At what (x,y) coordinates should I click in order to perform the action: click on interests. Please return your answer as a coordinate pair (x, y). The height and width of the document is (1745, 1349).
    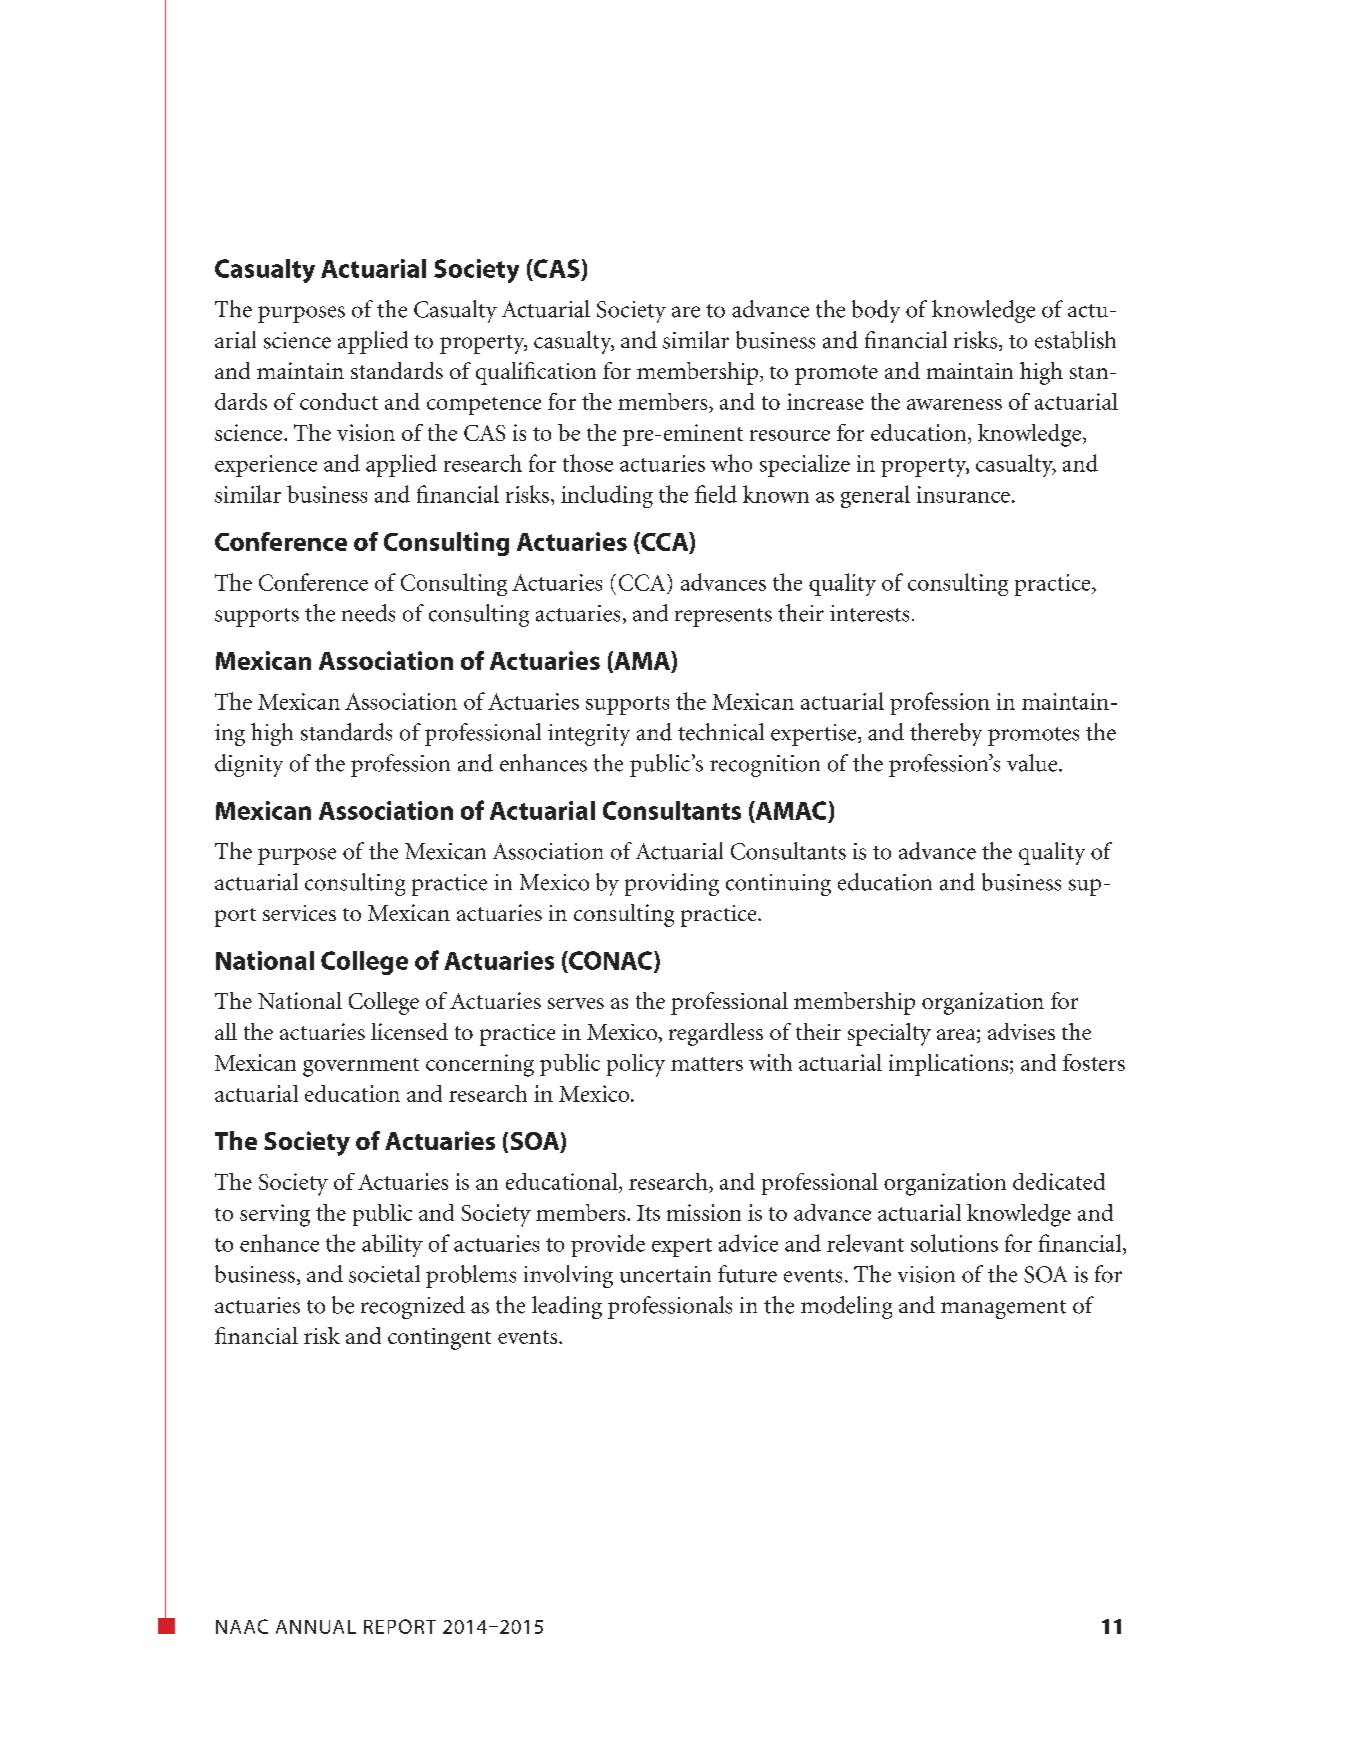
    Looking at the image, I should click on (869, 613).
